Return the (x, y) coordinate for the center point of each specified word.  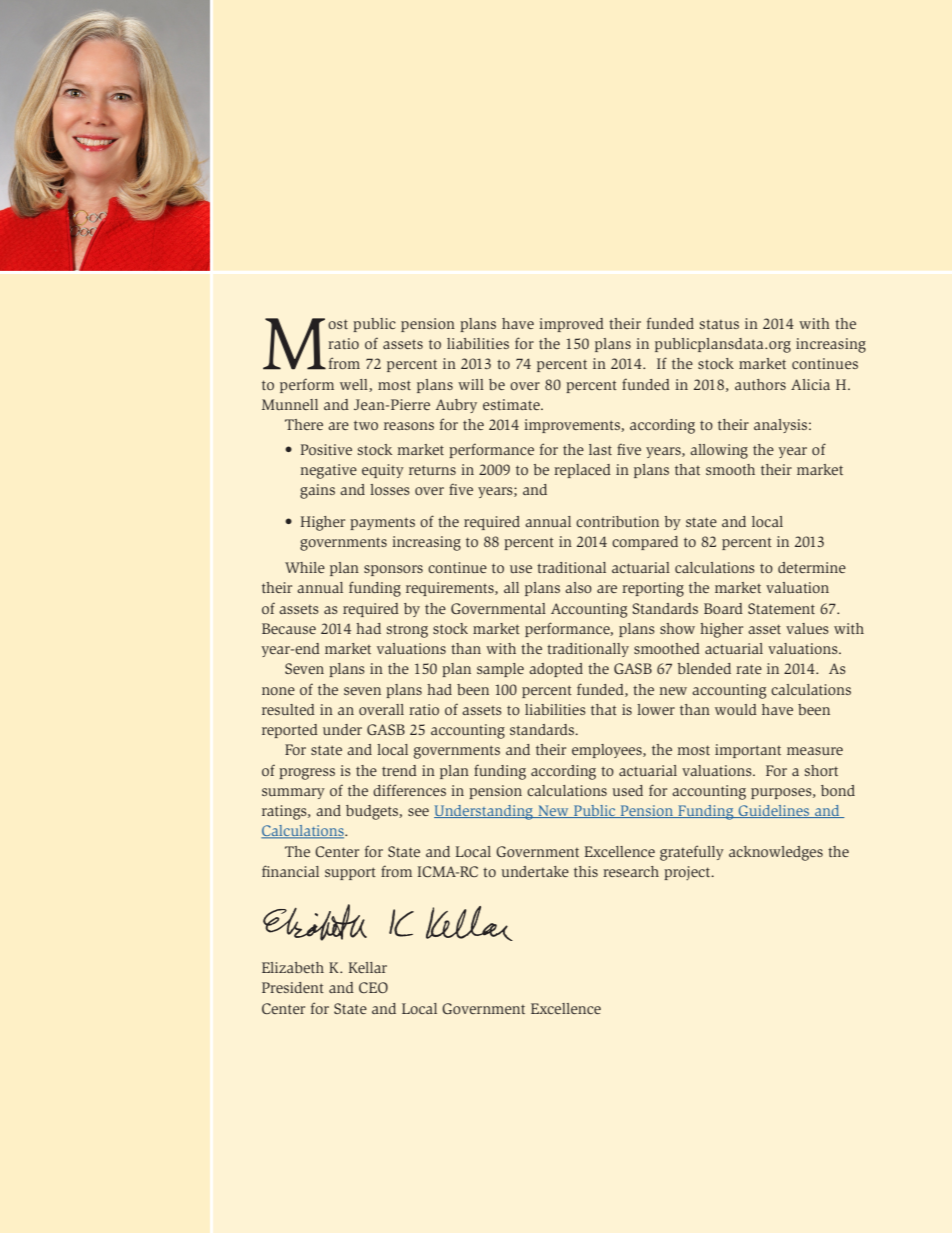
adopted (556, 670)
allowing (719, 451)
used (627, 790)
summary (293, 793)
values (807, 628)
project (688, 873)
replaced (582, 471)
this (586, 871)
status (719, 324)
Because (289, 628)
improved (571, 325)
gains (317, 491)
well (355, 385)
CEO (373, 987)
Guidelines (774, 811)
